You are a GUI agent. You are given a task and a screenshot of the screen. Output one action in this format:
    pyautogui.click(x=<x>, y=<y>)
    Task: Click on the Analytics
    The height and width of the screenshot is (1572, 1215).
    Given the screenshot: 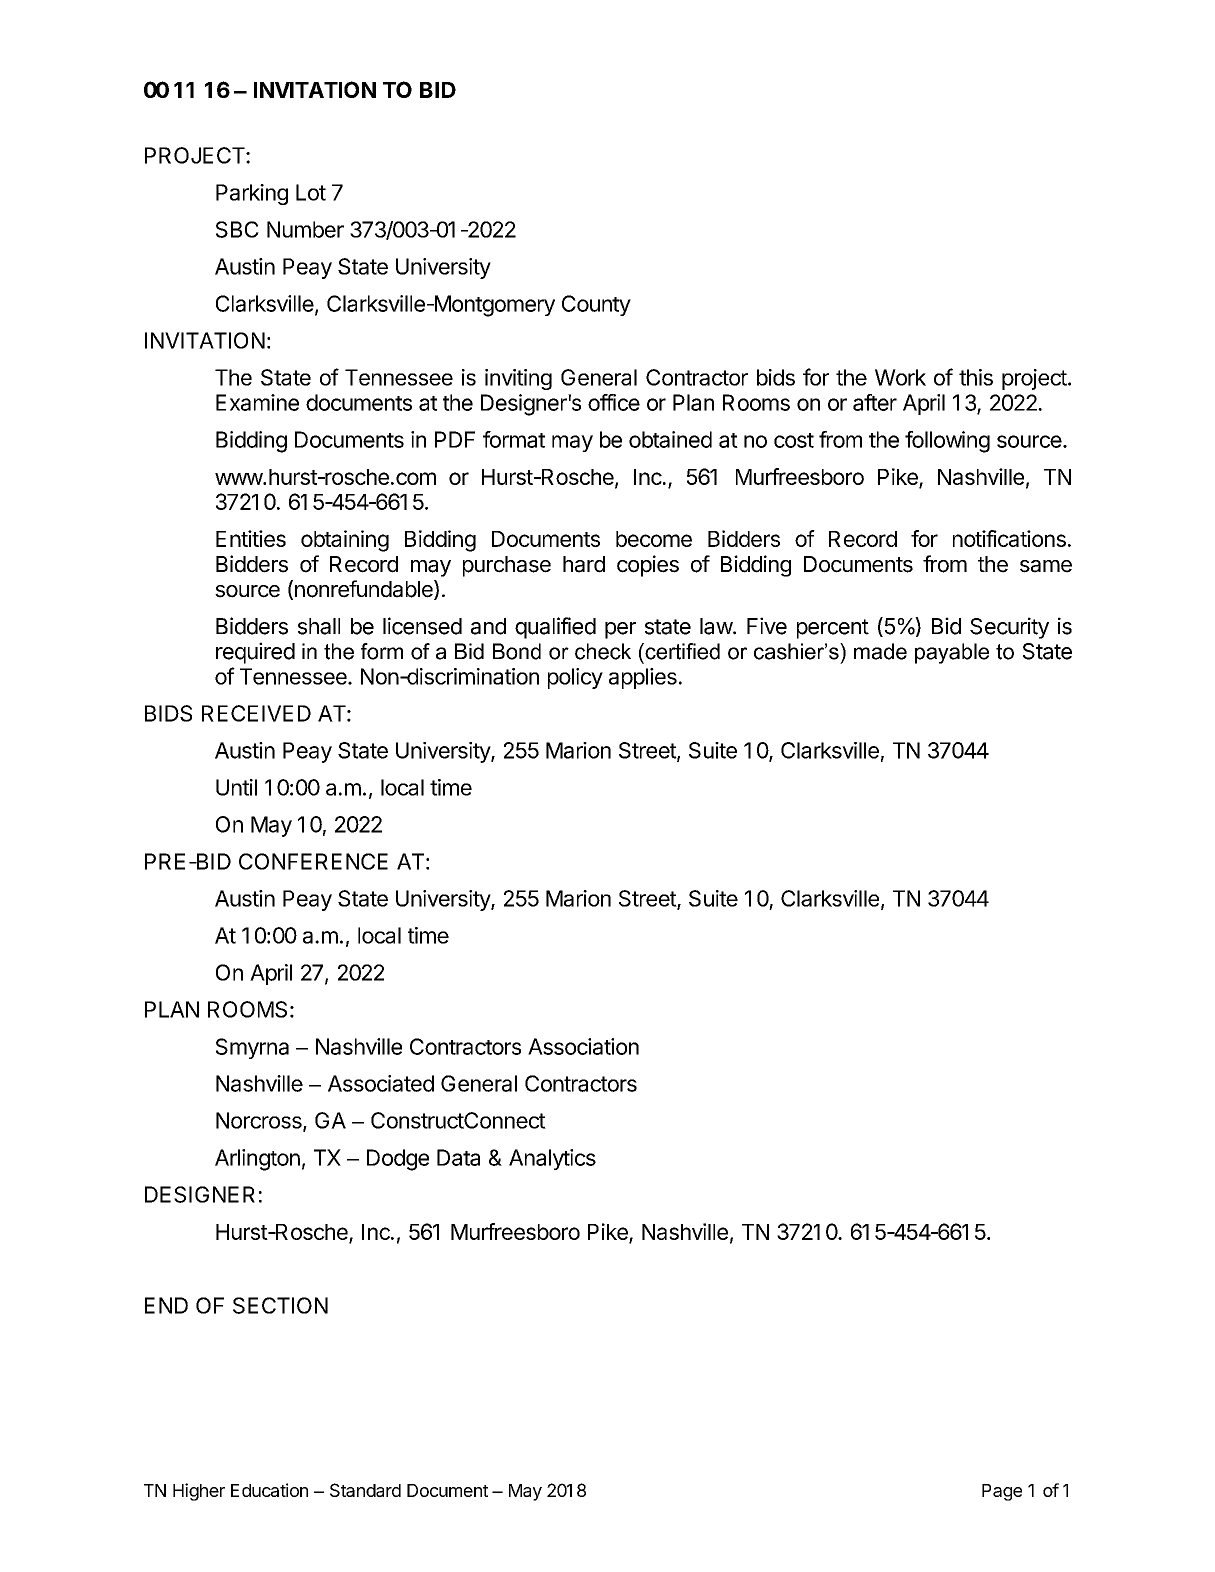 What is the action you would take?
    pyautogui.click(x=552, y=1159)
